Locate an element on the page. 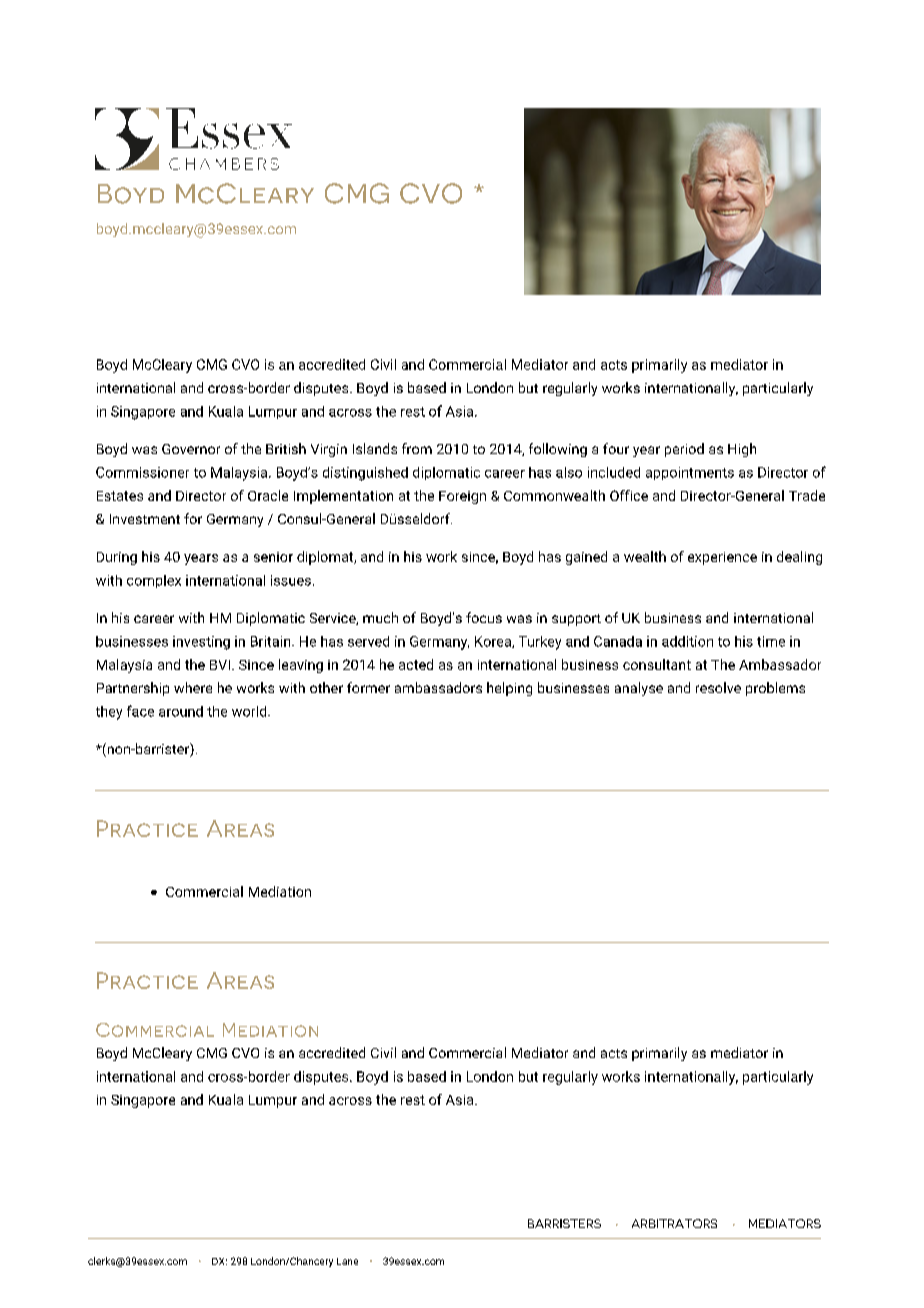 This page has width=924, height=1308. acted is located at coordinates (416, 664).
